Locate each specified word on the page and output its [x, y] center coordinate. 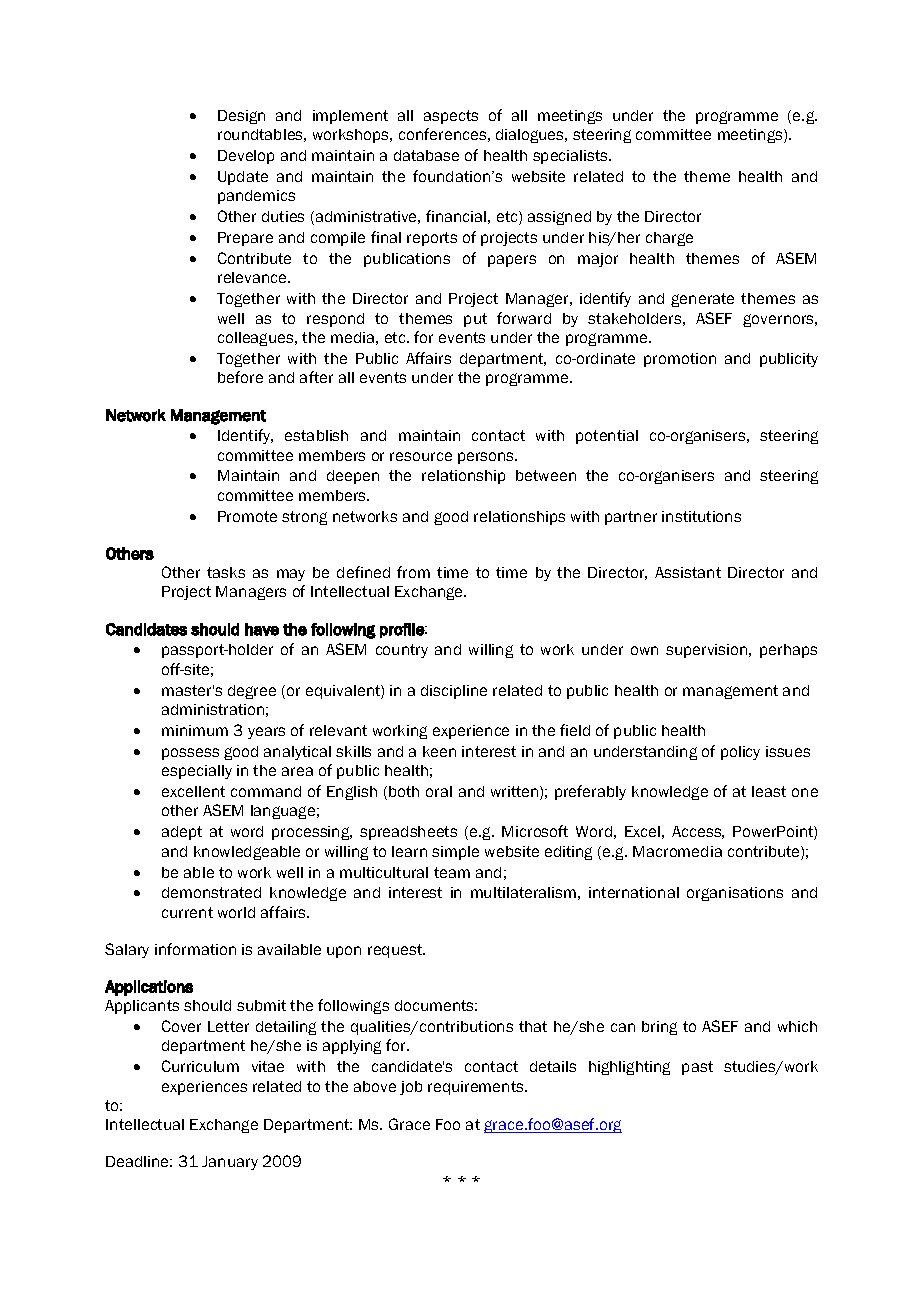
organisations [735, 894]
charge [669, 239]
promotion [680, 360]
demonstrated [211, 892]
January [230, 1163]
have [262, 629]
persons [487, 458]
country [402, 651]
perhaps [788, 651]
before [240, 377]
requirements [477, 1088]
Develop [246, 157]
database [426, 155]
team [452, 872]
